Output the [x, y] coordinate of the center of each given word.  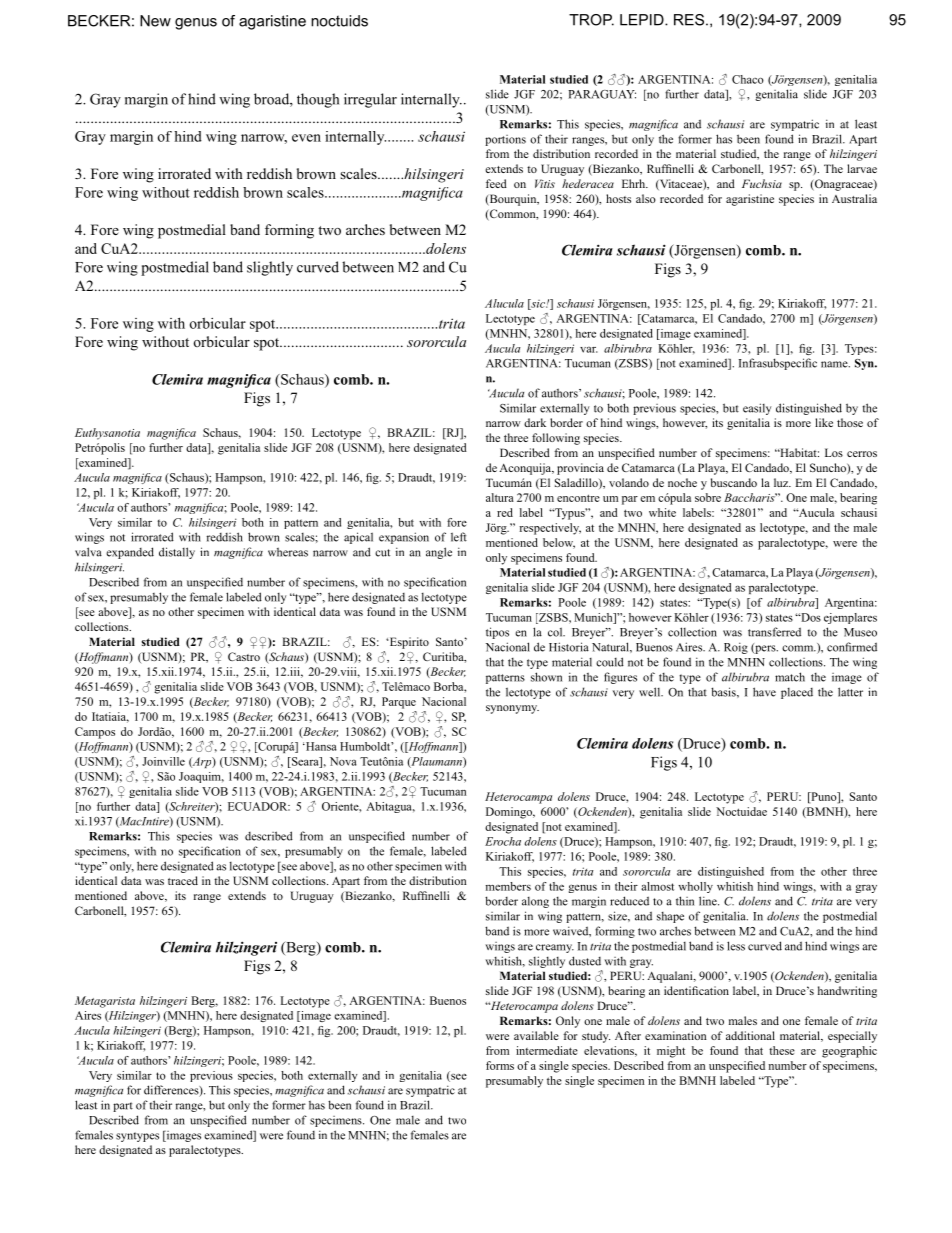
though [318, 100]
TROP [591, 20]
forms [500, 1065]
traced [183, 880]
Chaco [748, 79]
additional [750, 1035]
